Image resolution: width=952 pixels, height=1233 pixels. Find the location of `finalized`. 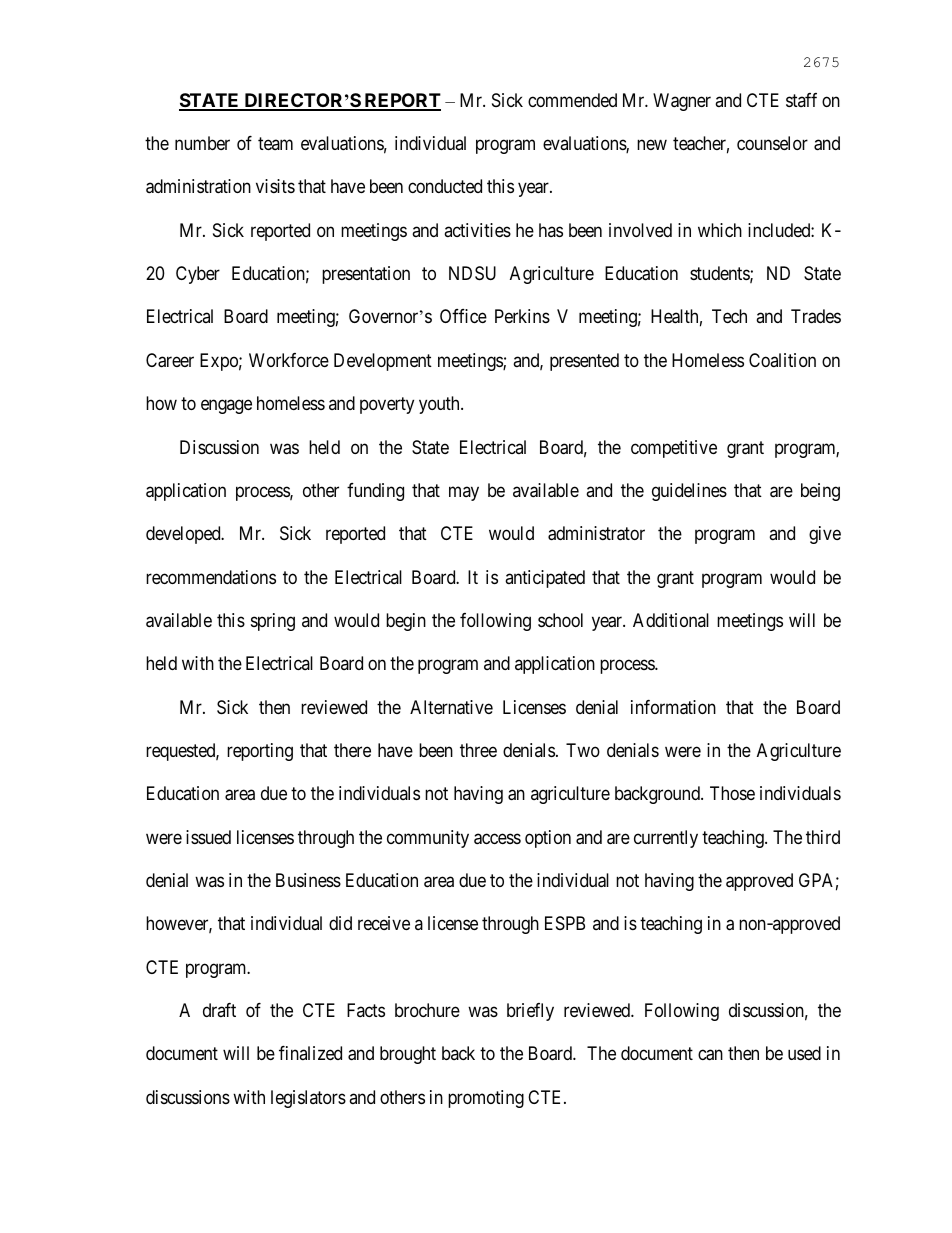

finalized is located at coordinates (310, 1053).
